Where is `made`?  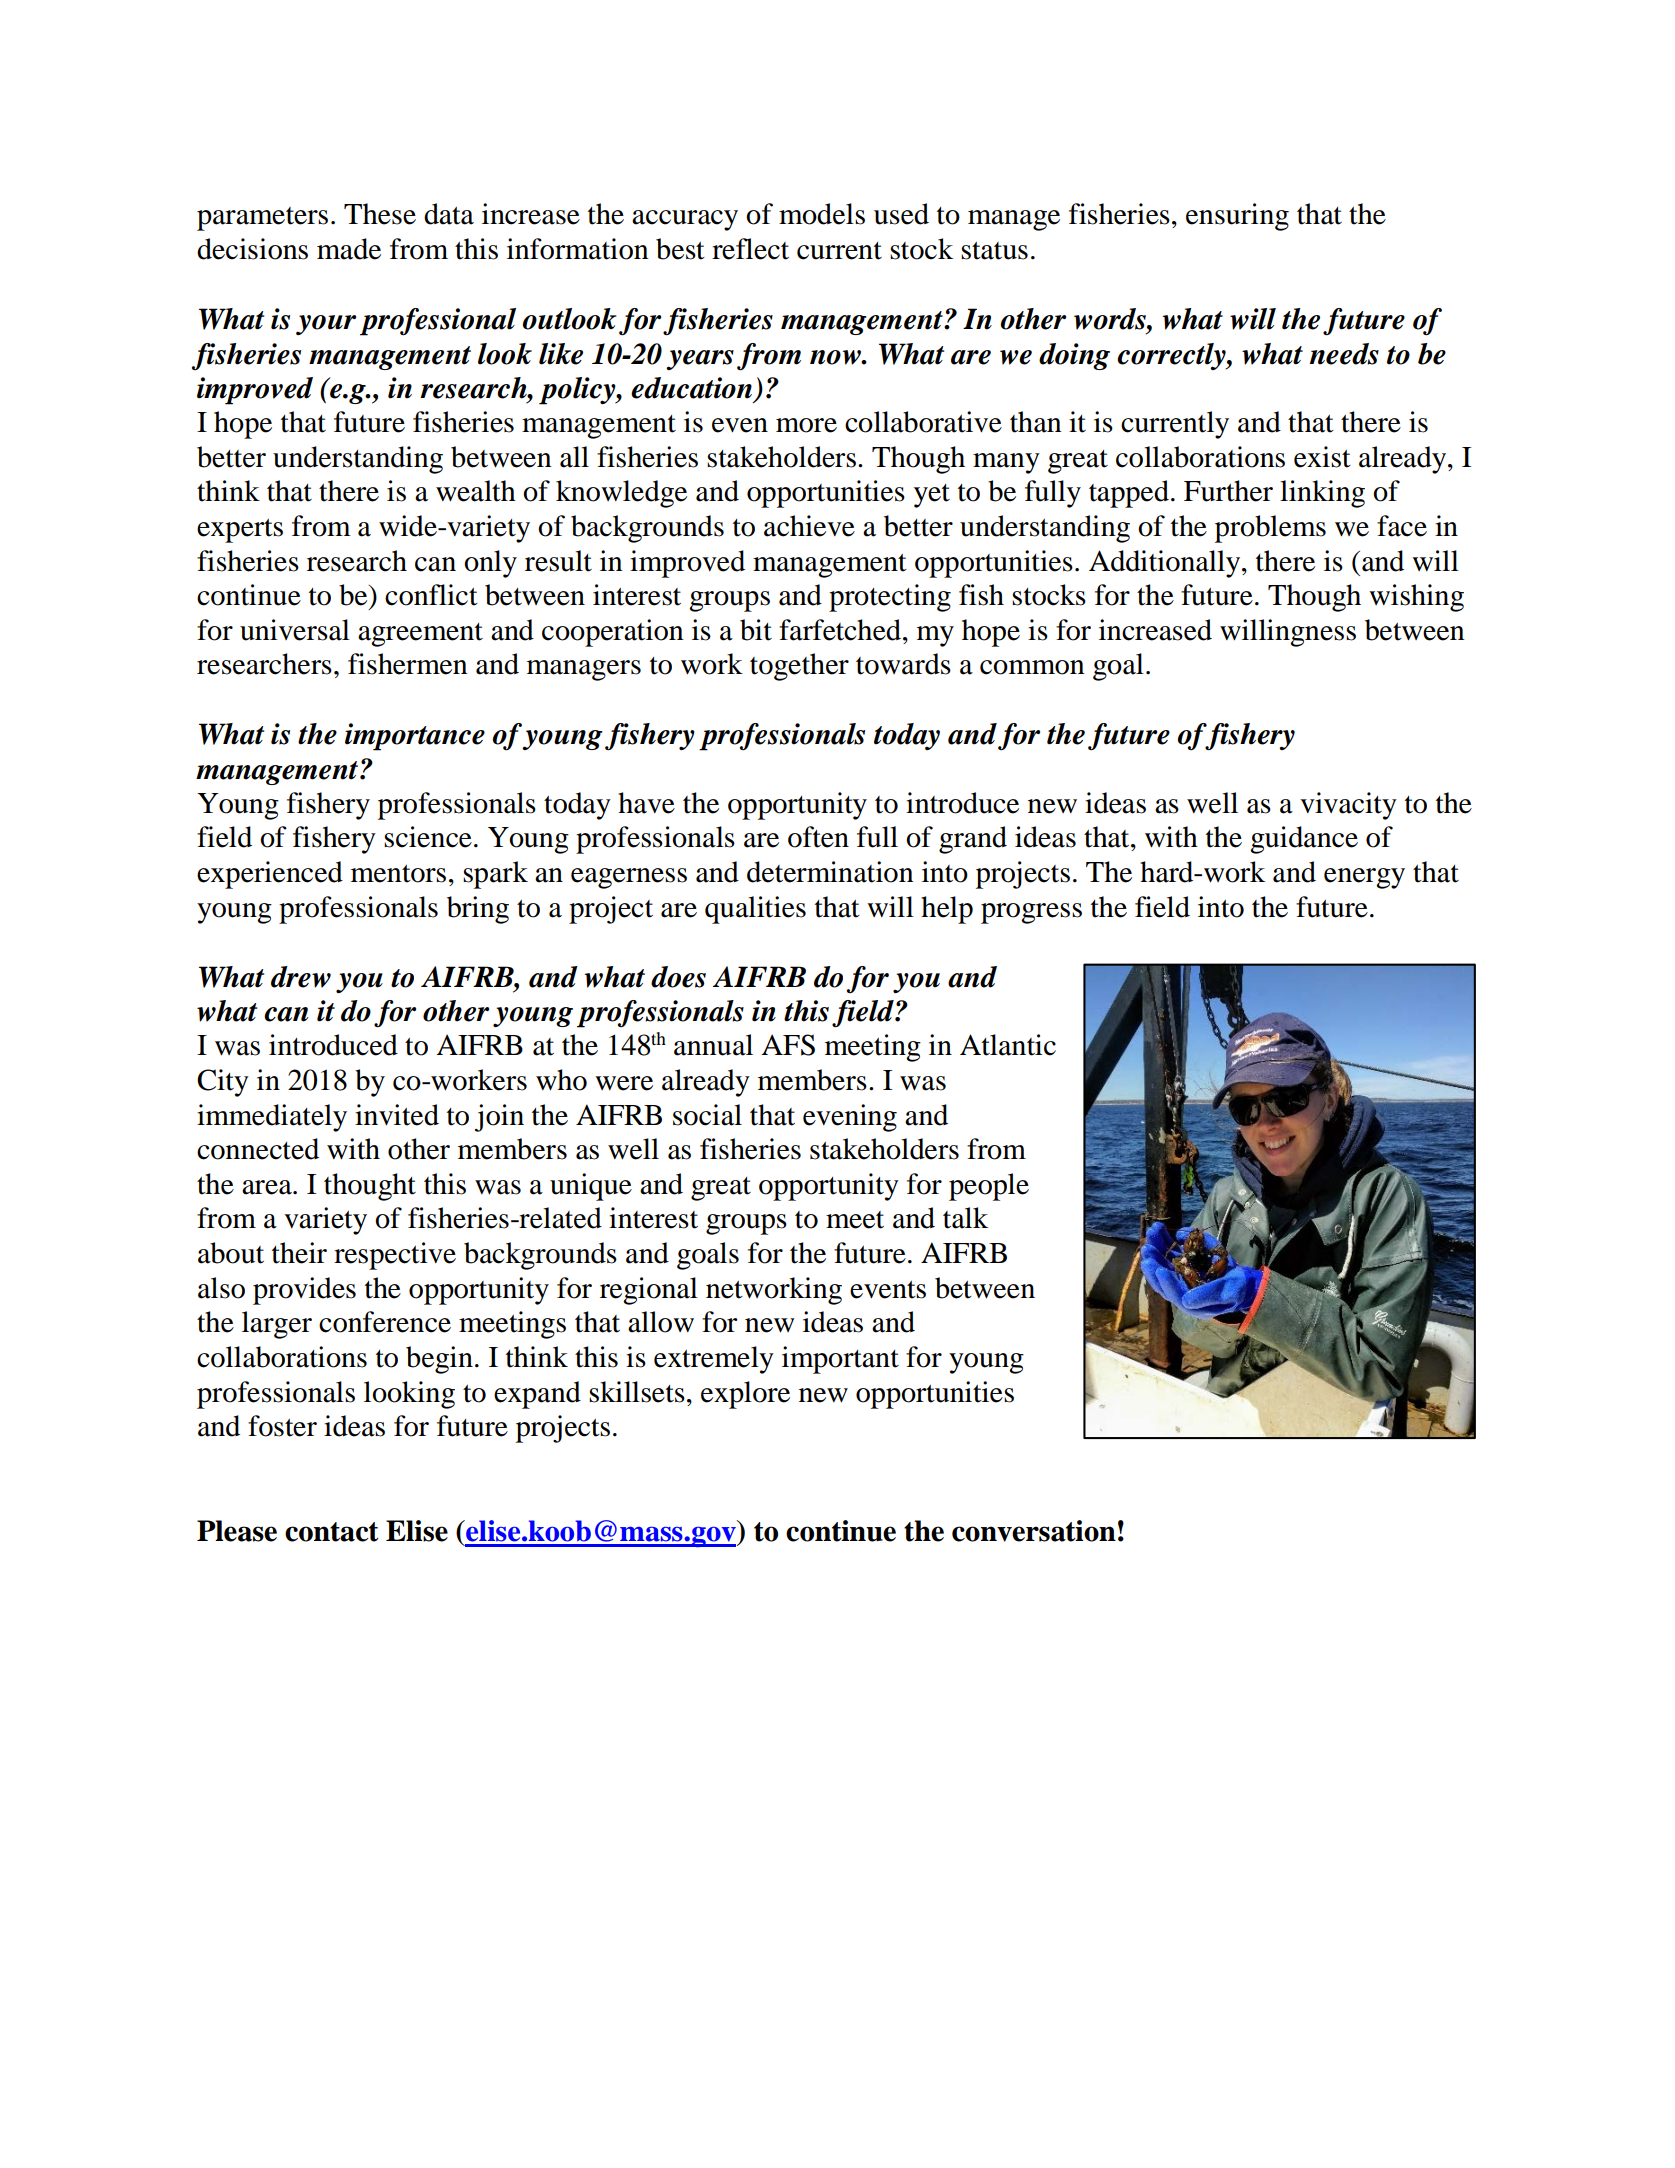 made is located at coordinates (349, 249).
